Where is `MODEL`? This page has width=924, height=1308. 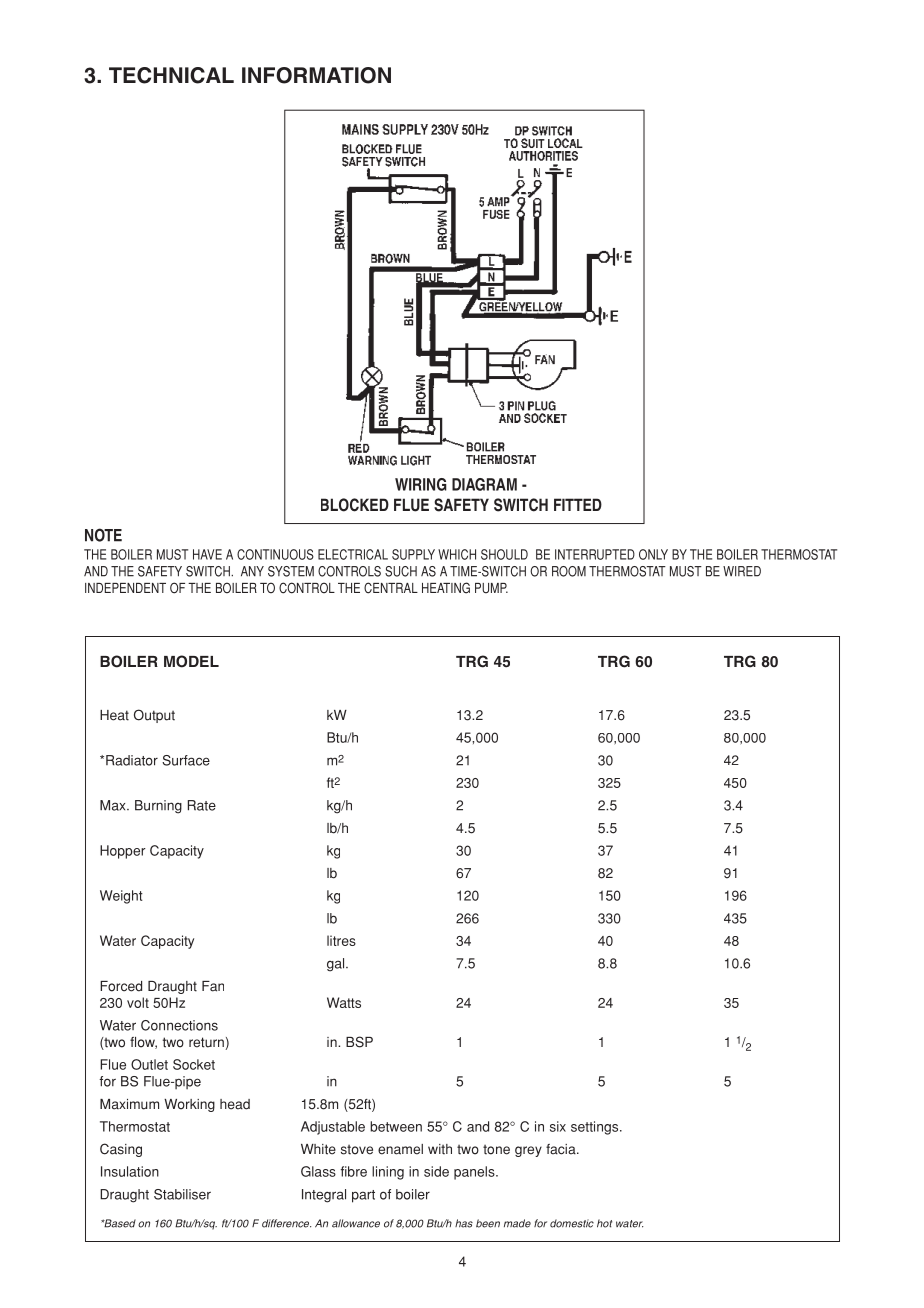
MODEL is located at coordinates (191, 661).
